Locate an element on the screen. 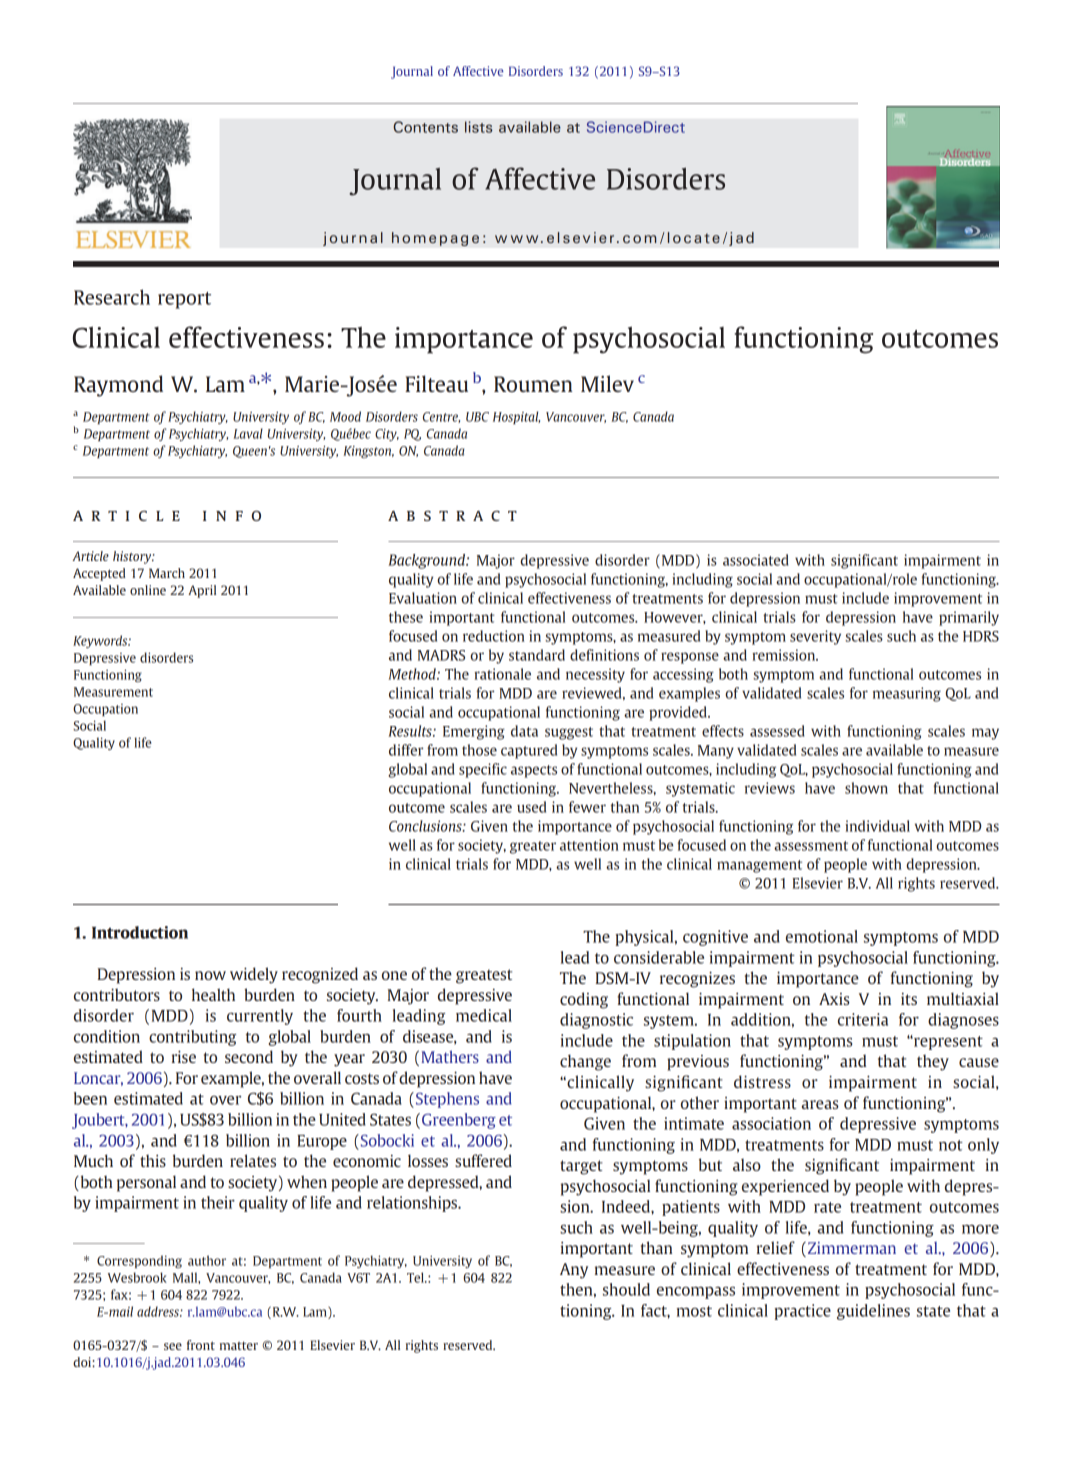 The image size is (1081, 1474). criteria is located at coordinates (863, 1019).
